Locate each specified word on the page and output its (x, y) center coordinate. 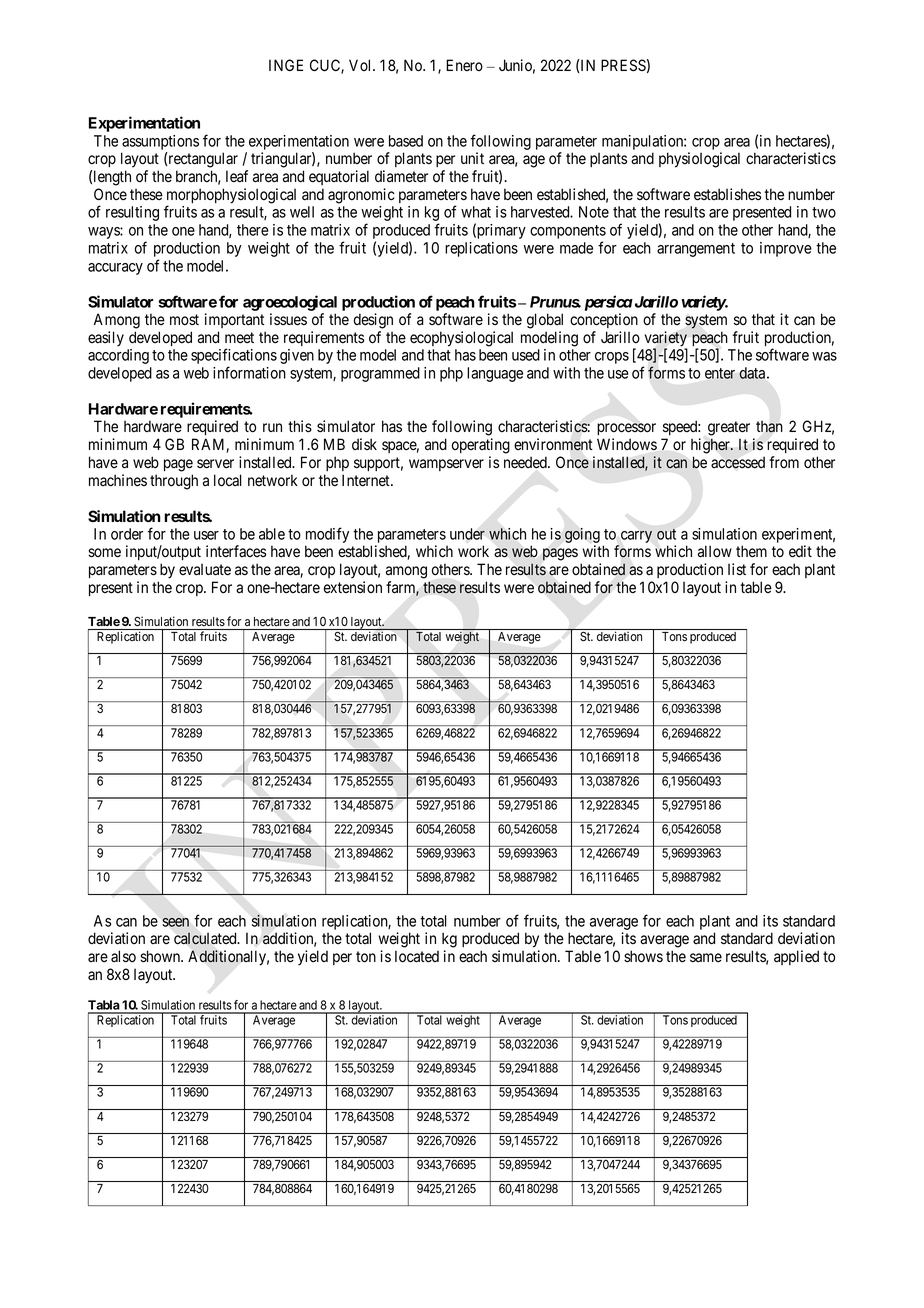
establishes (727, 194)
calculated (206, 938)
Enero (464, 65)
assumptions (160, 142)
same (706, 958)
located (417, 956)
